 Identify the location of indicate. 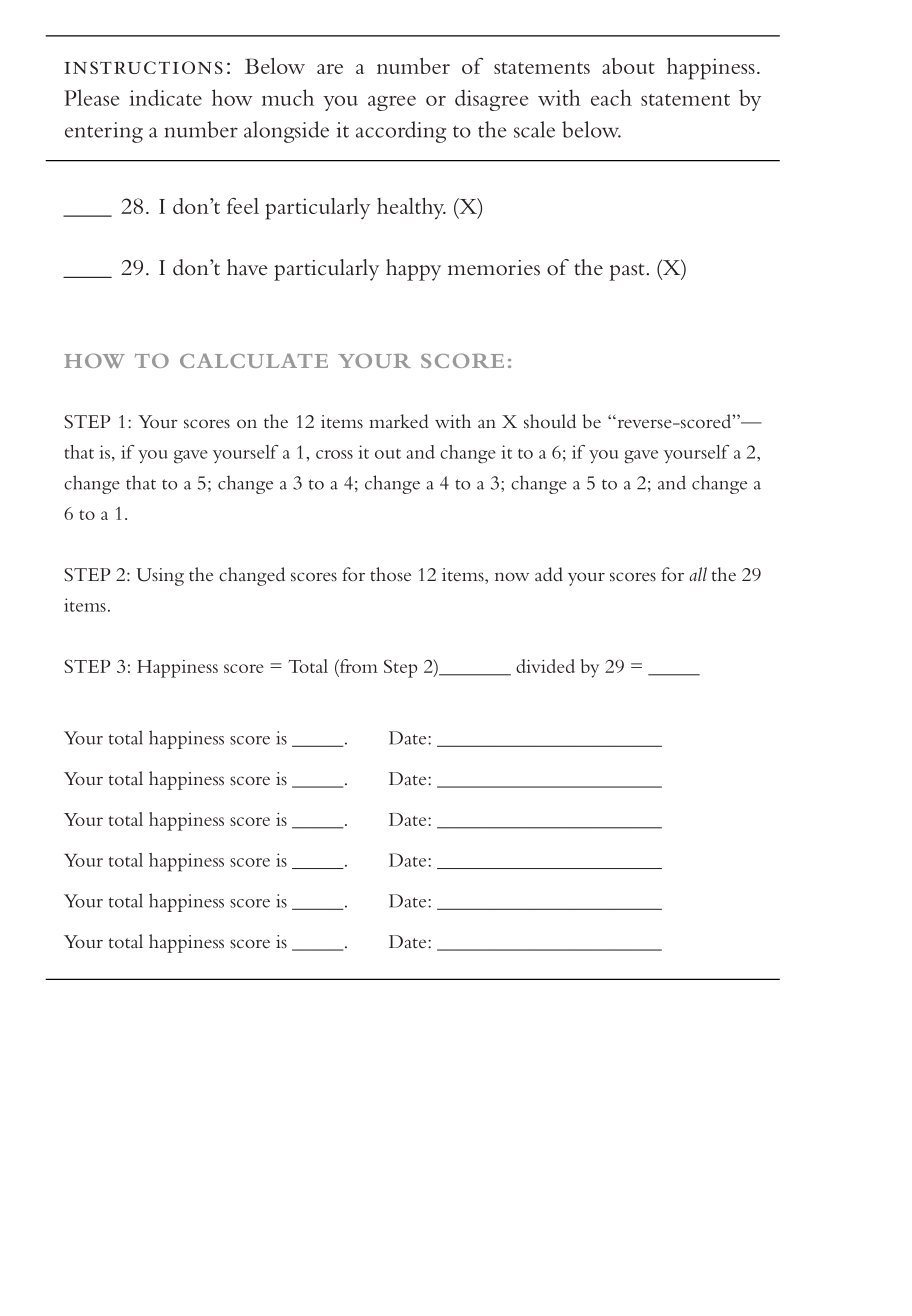
(165, 97).
